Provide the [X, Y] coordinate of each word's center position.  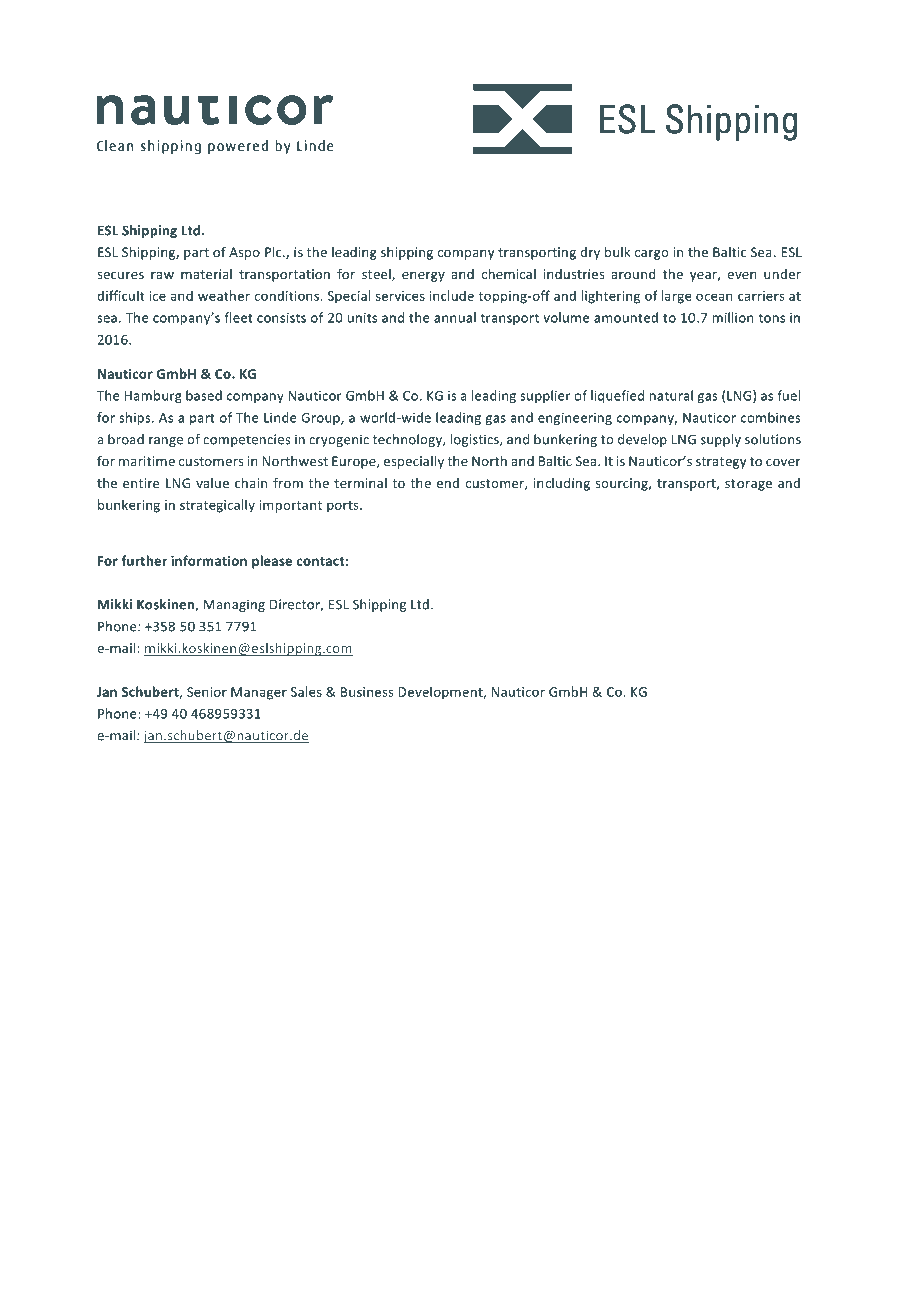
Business [367, 692]
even [742, 275]
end [448, 483]
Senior [207, 692]
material [206, 274]
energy [423, 277]
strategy [721, 463]
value [212, 483]
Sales [306, 691]
